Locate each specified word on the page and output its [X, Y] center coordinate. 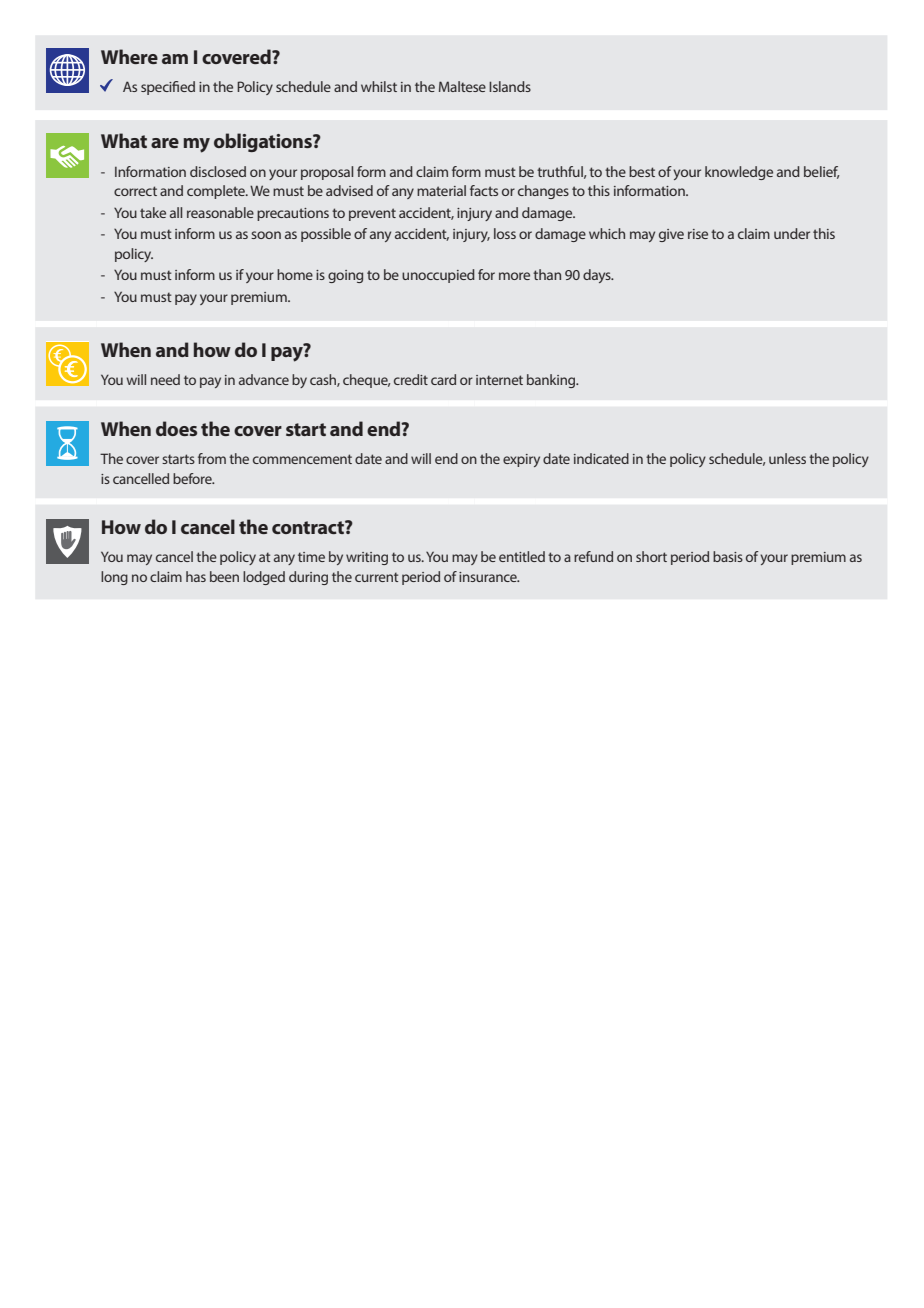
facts [484, 190]
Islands [510, 86]
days [598, 276]
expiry [521, 460]
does [176, 428]
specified [168, 88]
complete [217, 192]
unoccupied [438, 276]
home [295, 274]
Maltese [462, 86]
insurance [489, 577]
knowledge [739, 173]
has [196, 576]
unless [787, 458]
